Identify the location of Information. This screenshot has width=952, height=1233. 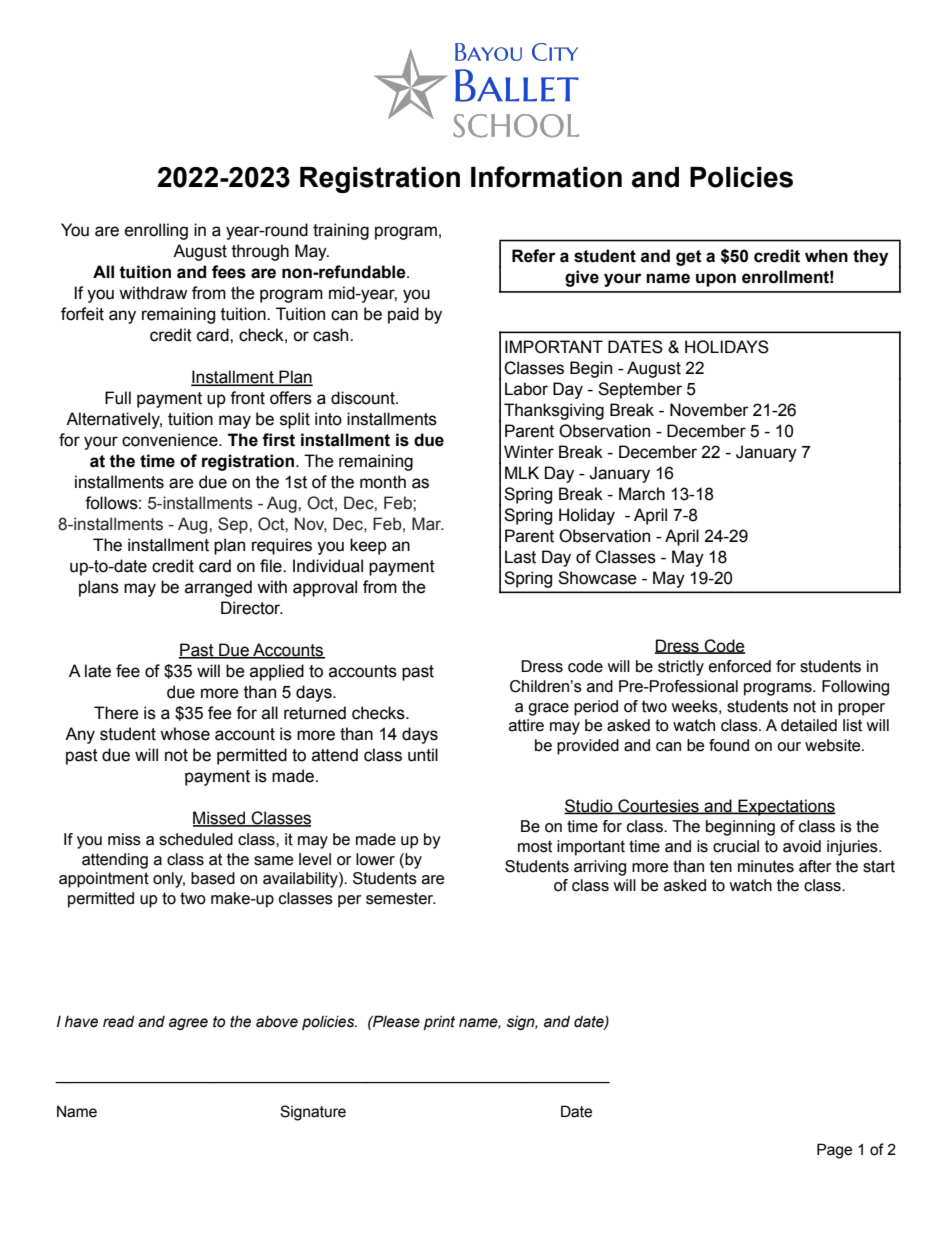
(546, 177).
